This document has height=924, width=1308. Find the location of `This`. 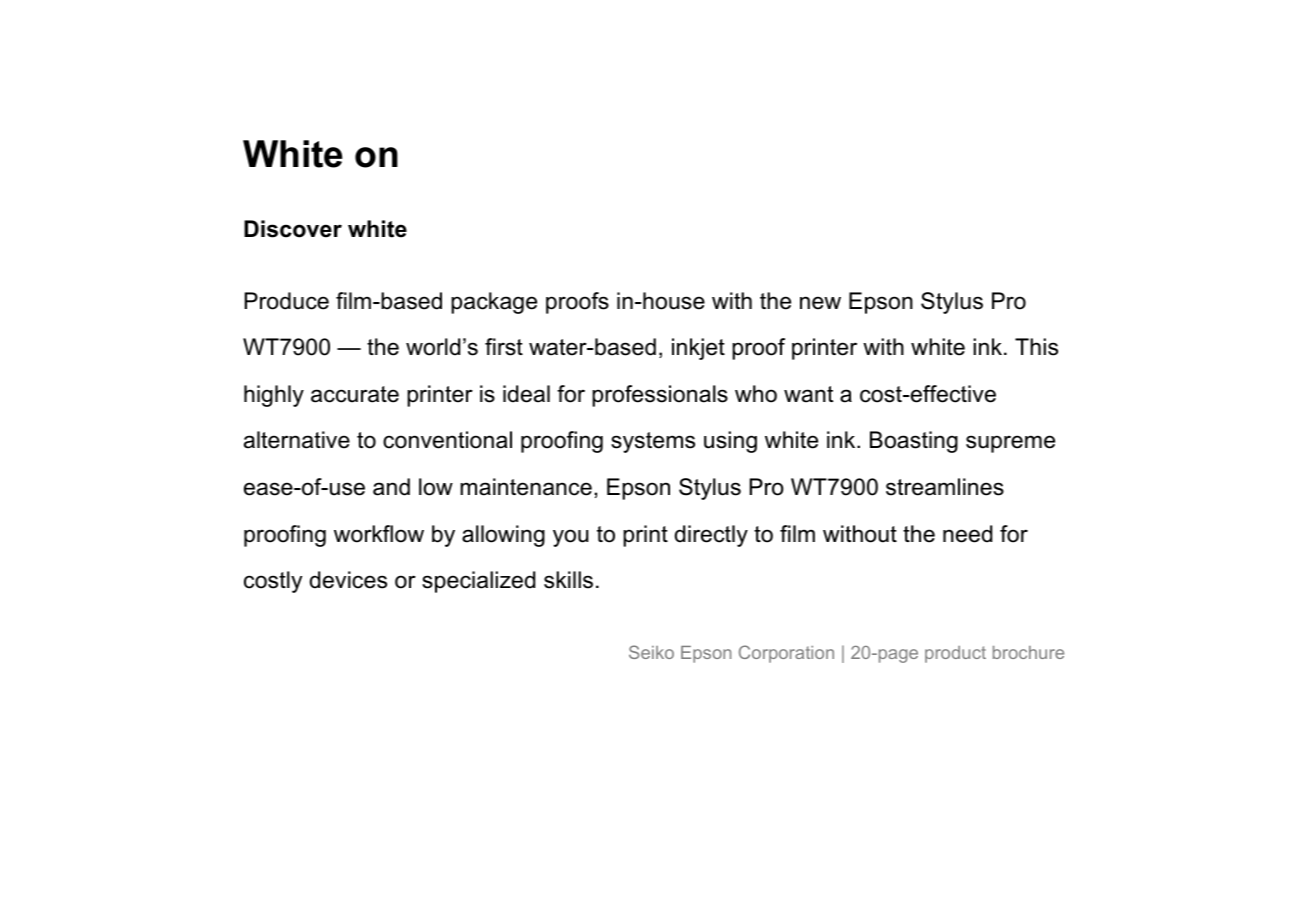

This is located at coordinates (1036, 347).
